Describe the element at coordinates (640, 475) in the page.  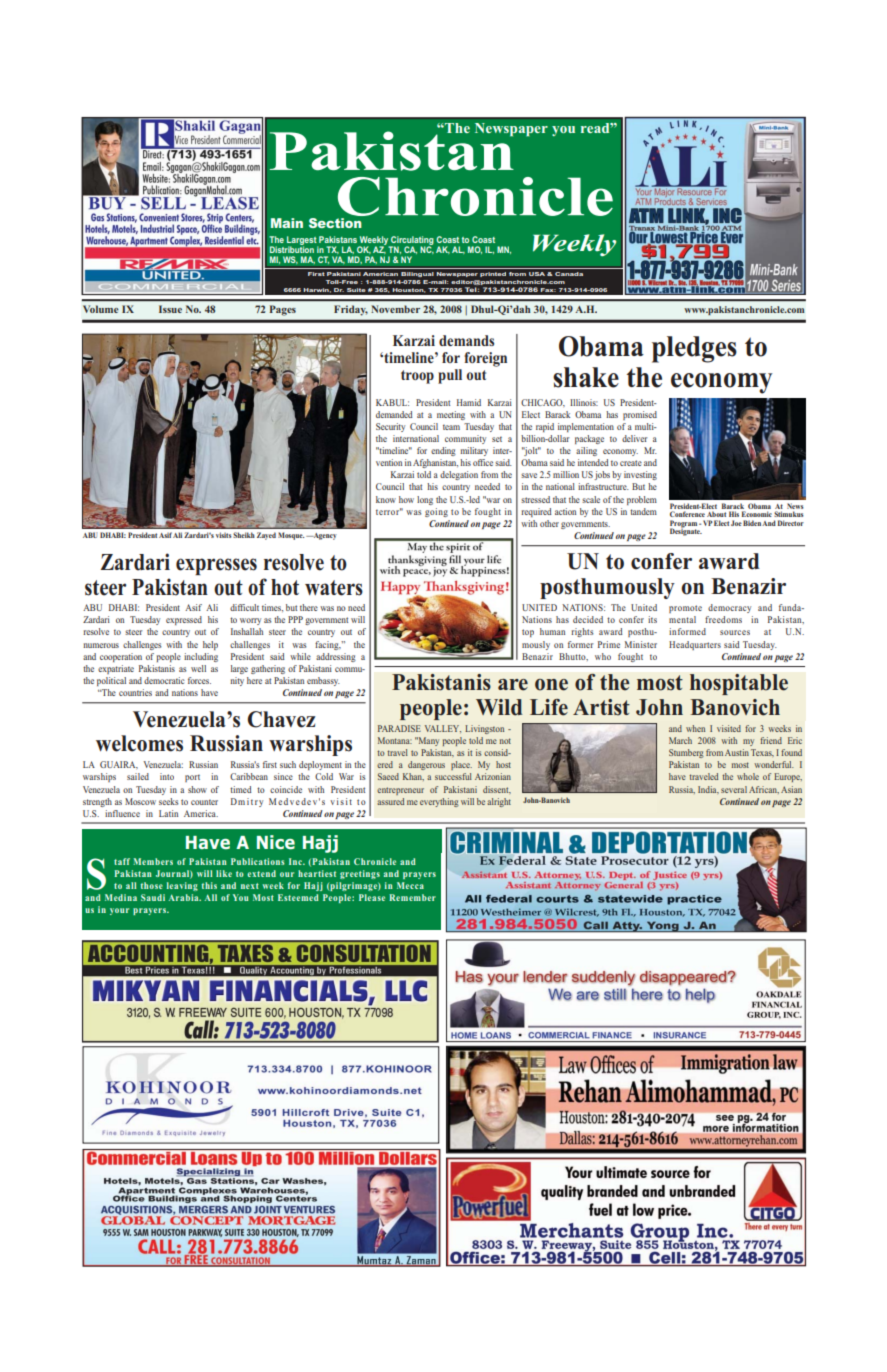
I see `investing` at that location.
